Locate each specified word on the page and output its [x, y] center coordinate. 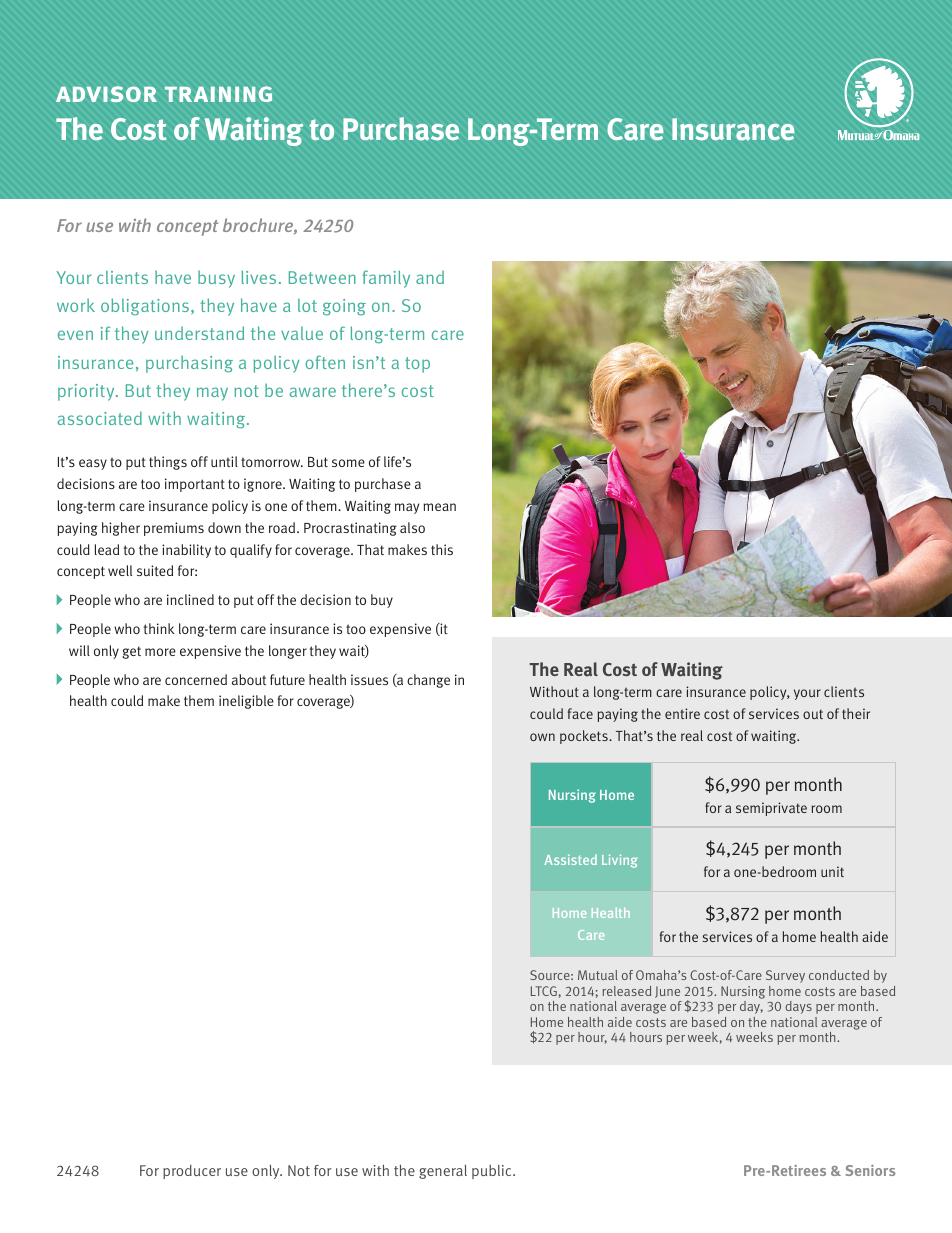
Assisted [570, 859]
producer [192, 1172]
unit [832, 871]
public [493, 1172]
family [386, 279]
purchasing [189, 364]
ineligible [246, 702]
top [417, 365]
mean [439, 507]
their [856, 713]
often [325, 362]
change [428, 681]
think [159, 628]
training [218, 94]
